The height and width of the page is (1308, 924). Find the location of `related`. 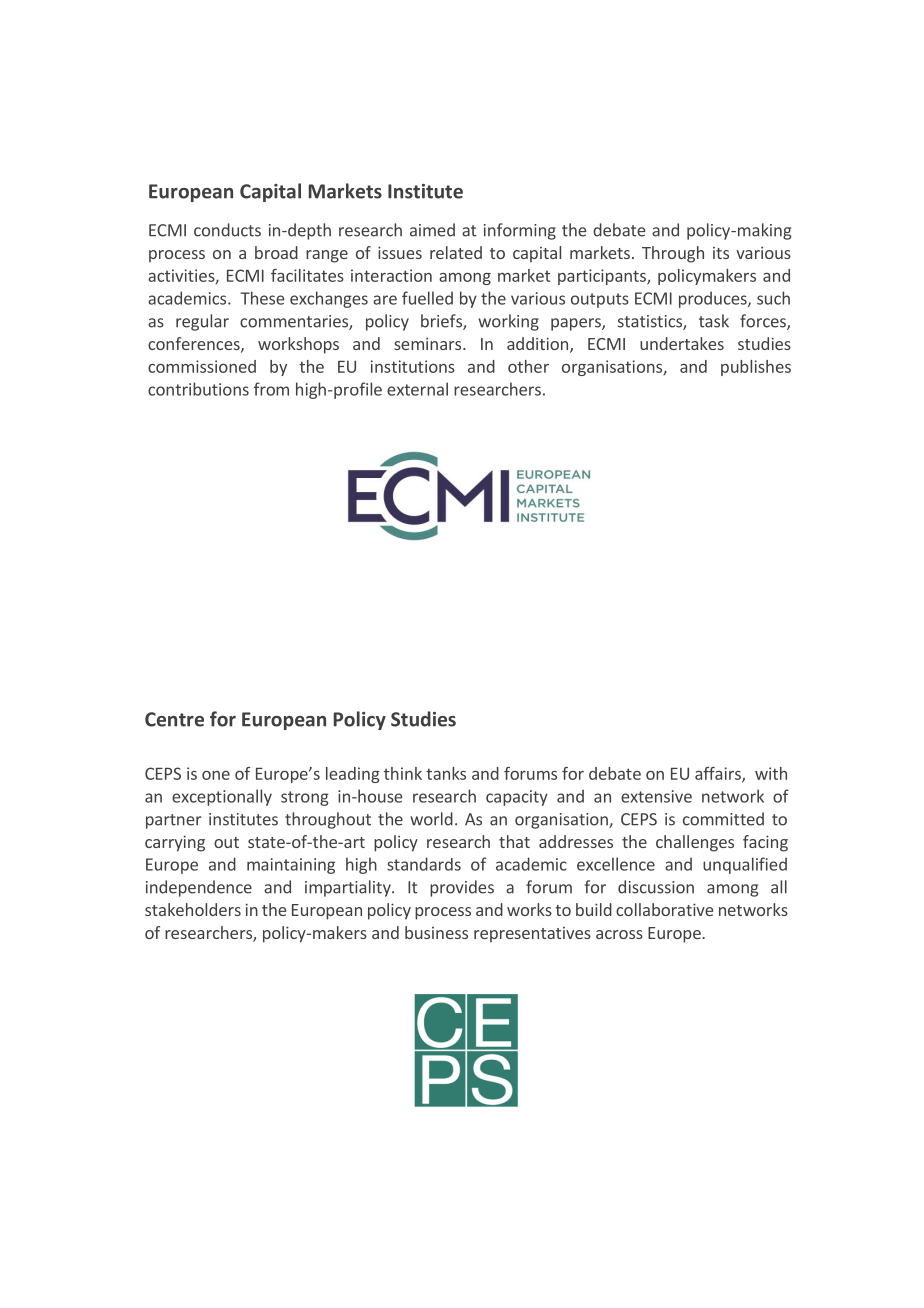

related is located at coordinates (456, 252).
